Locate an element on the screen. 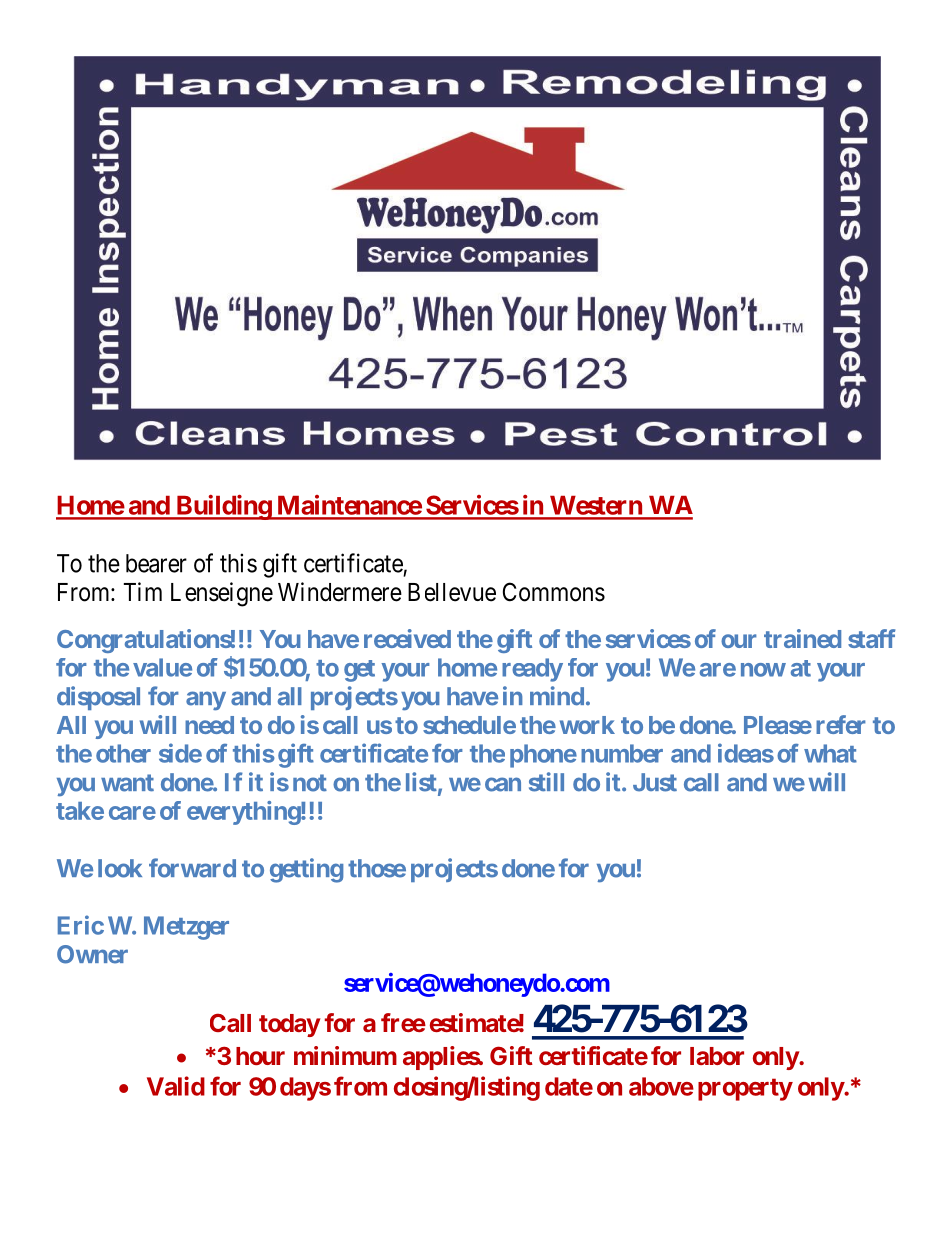 The height and width of the screenshot is (1233, 952). trained is located at coordinates (802, 638).
